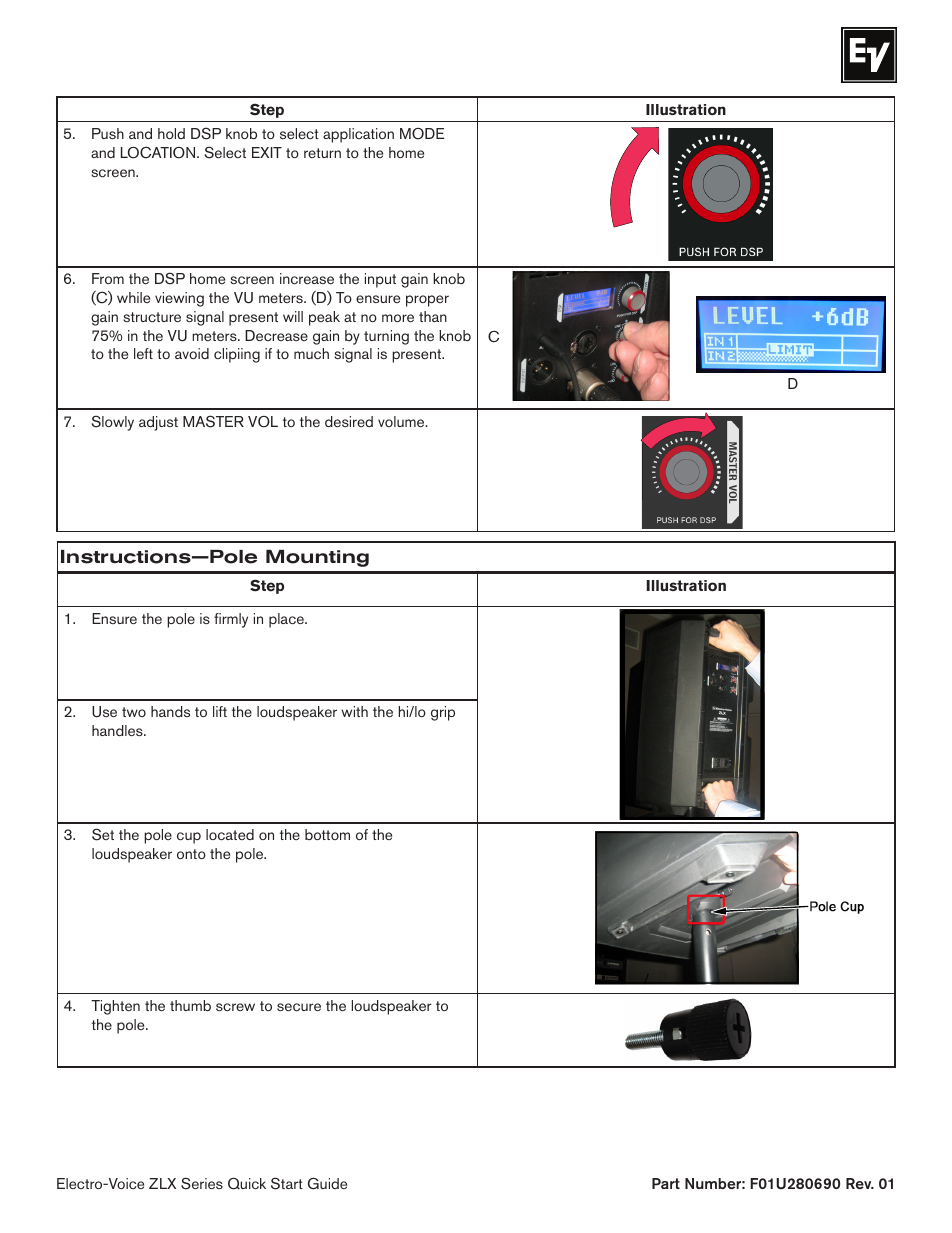 The height and width of the screenshot is (1233, 952). What do you see at coordinates (402, 421) in the screenshot?
I see `volume` at bounding box center [402, 421].
